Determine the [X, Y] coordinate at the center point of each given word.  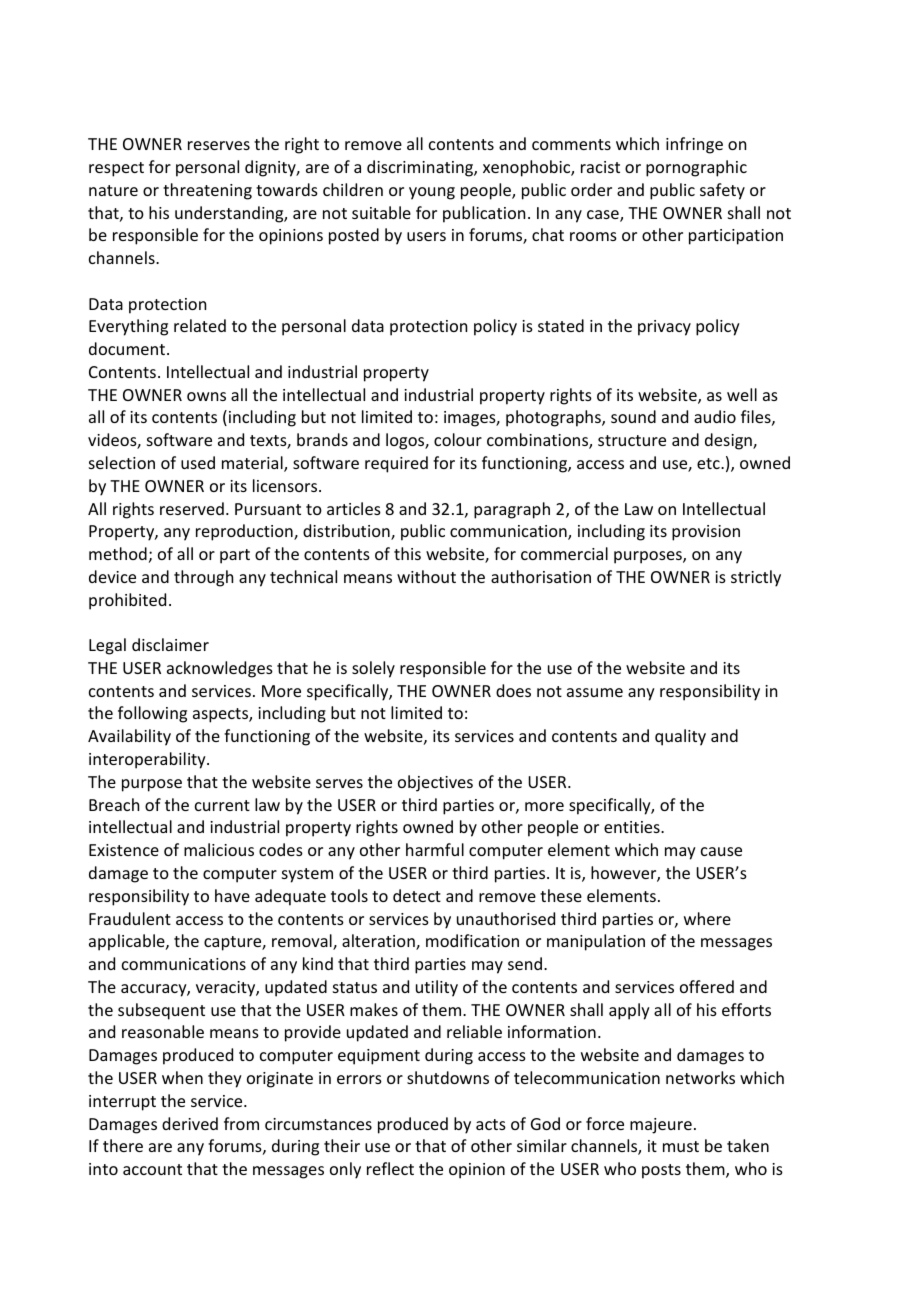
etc [709, 463]
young [432, 193]
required [396, 464]
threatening [207, 191]
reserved [192, 508]
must [681, 1146]
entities [633, 827]
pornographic [696, 168]
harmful [435, 849]
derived [190, 1123]
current [222, 805]
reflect [390, 1168]
